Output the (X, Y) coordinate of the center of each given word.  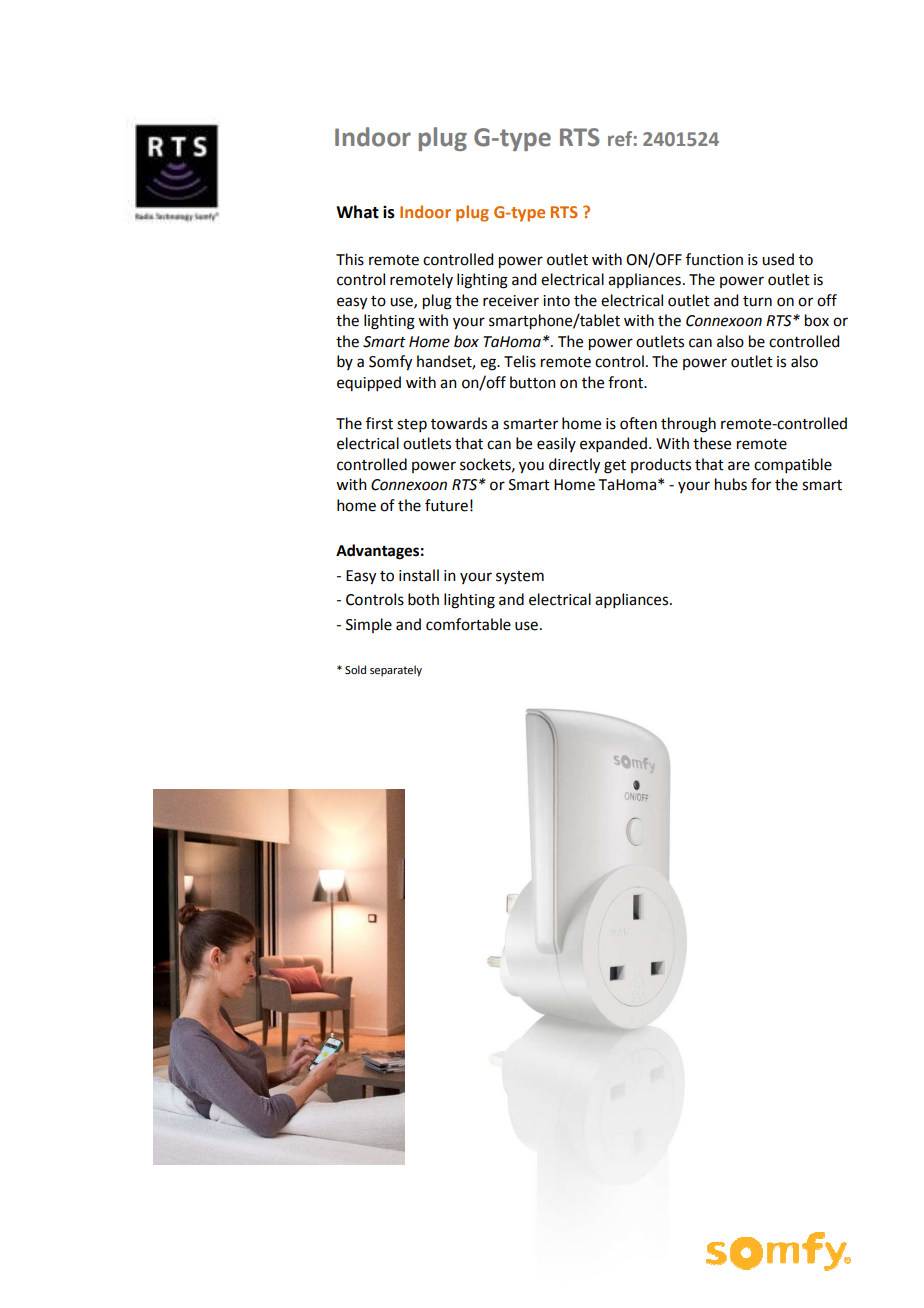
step (412, 425)
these (712, 443)
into (556, 301)
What (357, 212)
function (714, 259)
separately (396, 671)
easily (556, 444)
